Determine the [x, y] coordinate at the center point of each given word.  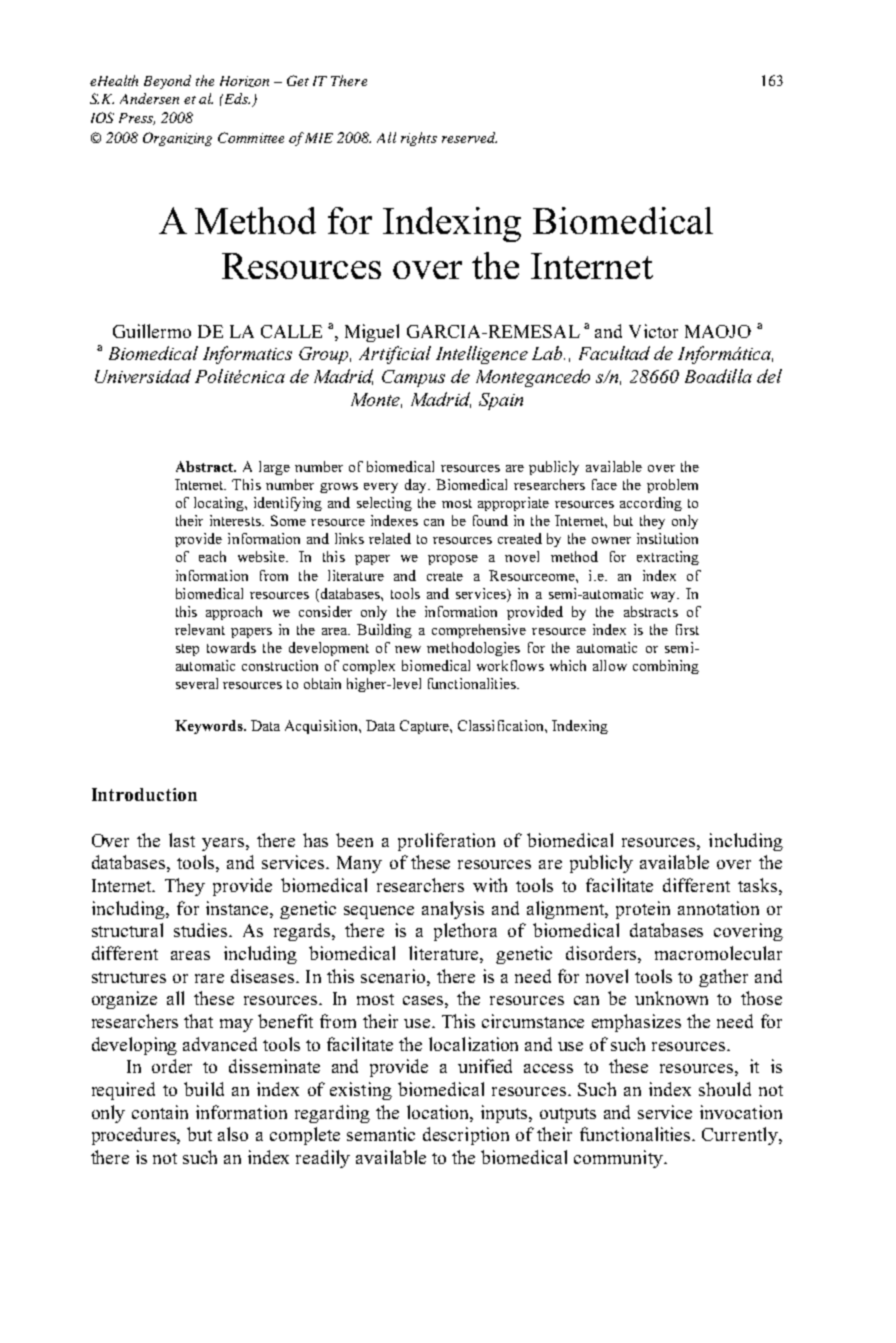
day [417, 486]
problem [672, 486]
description [466, 1136]
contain [160, 1112]
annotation [718, 908]
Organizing [177, 139]
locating [220, 504]
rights [419, 139]
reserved [469, 137]
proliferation [446, 842]
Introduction [144, 794]
